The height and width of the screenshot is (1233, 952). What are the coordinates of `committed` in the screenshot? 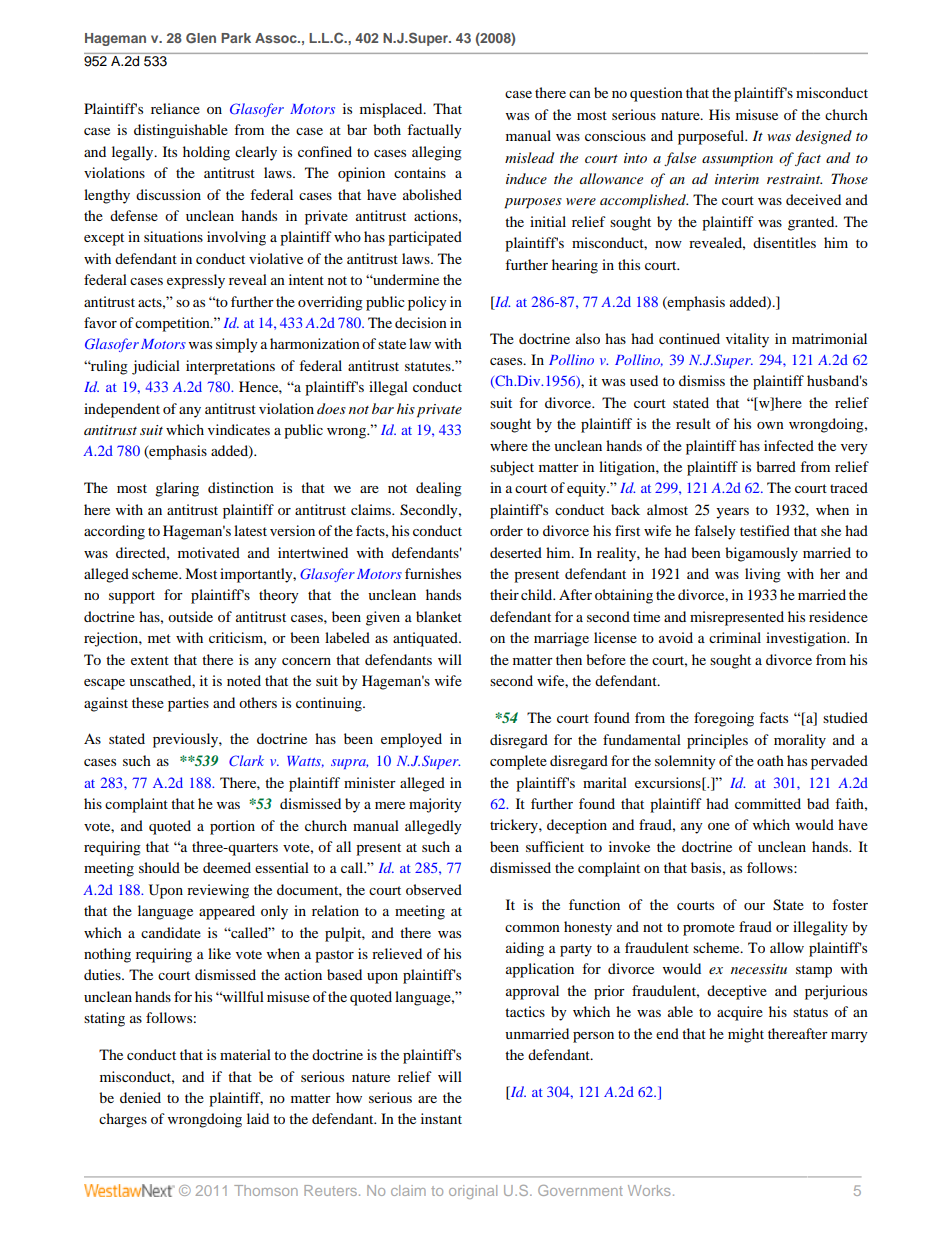 It's located at (768, 803).
